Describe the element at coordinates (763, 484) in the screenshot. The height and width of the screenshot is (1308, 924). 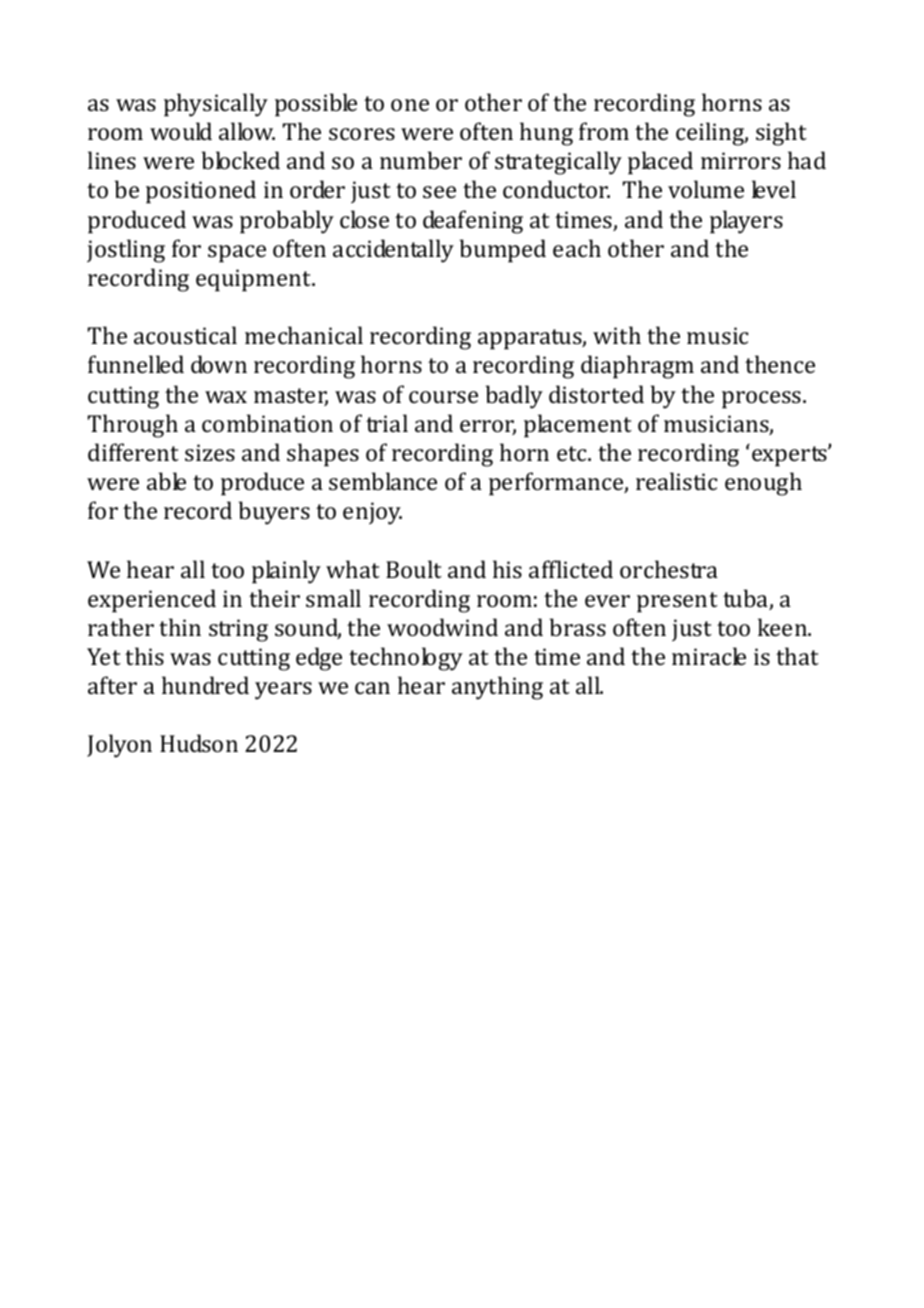
I see `enough` at that location.
